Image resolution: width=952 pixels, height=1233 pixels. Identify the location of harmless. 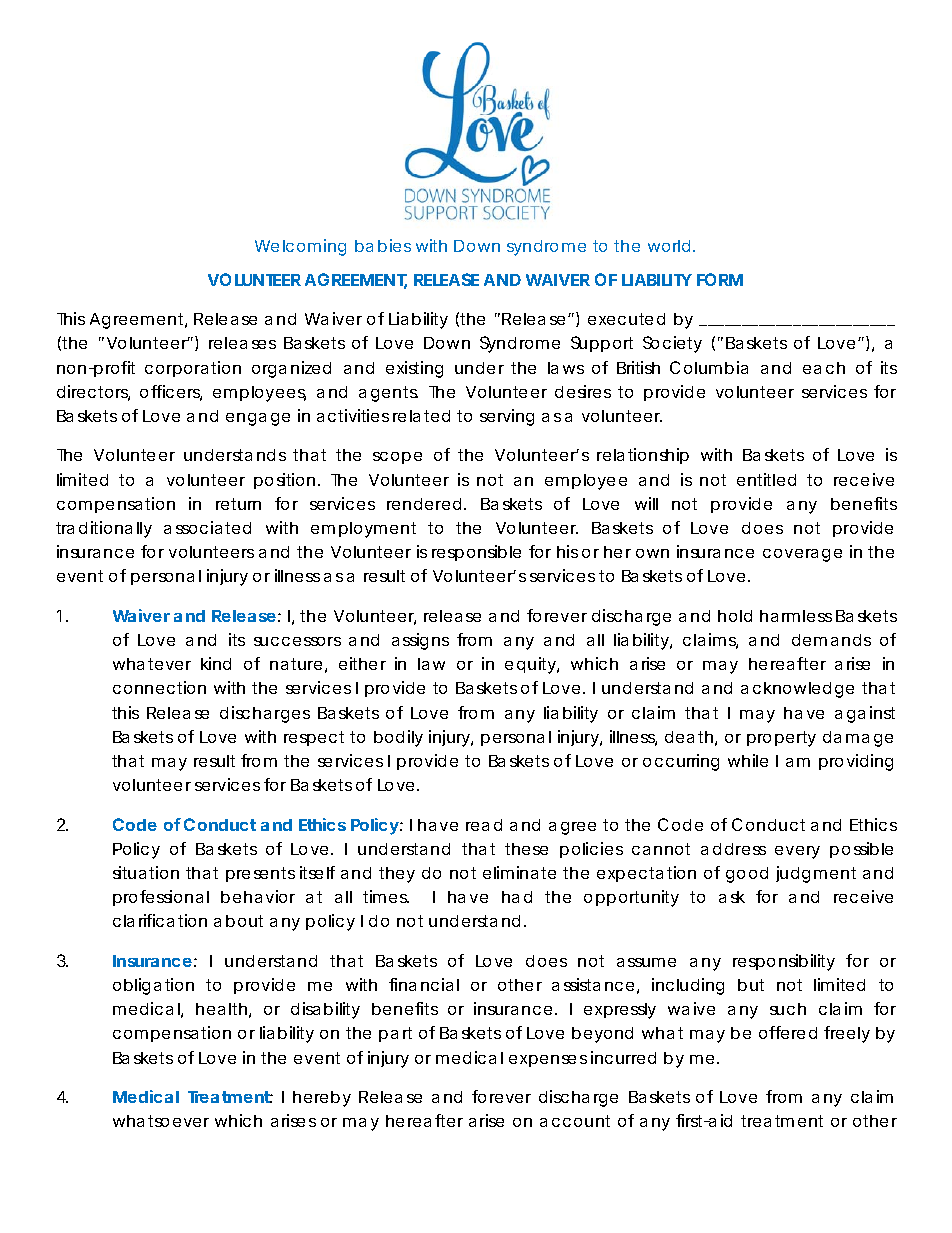
(796, 616).
